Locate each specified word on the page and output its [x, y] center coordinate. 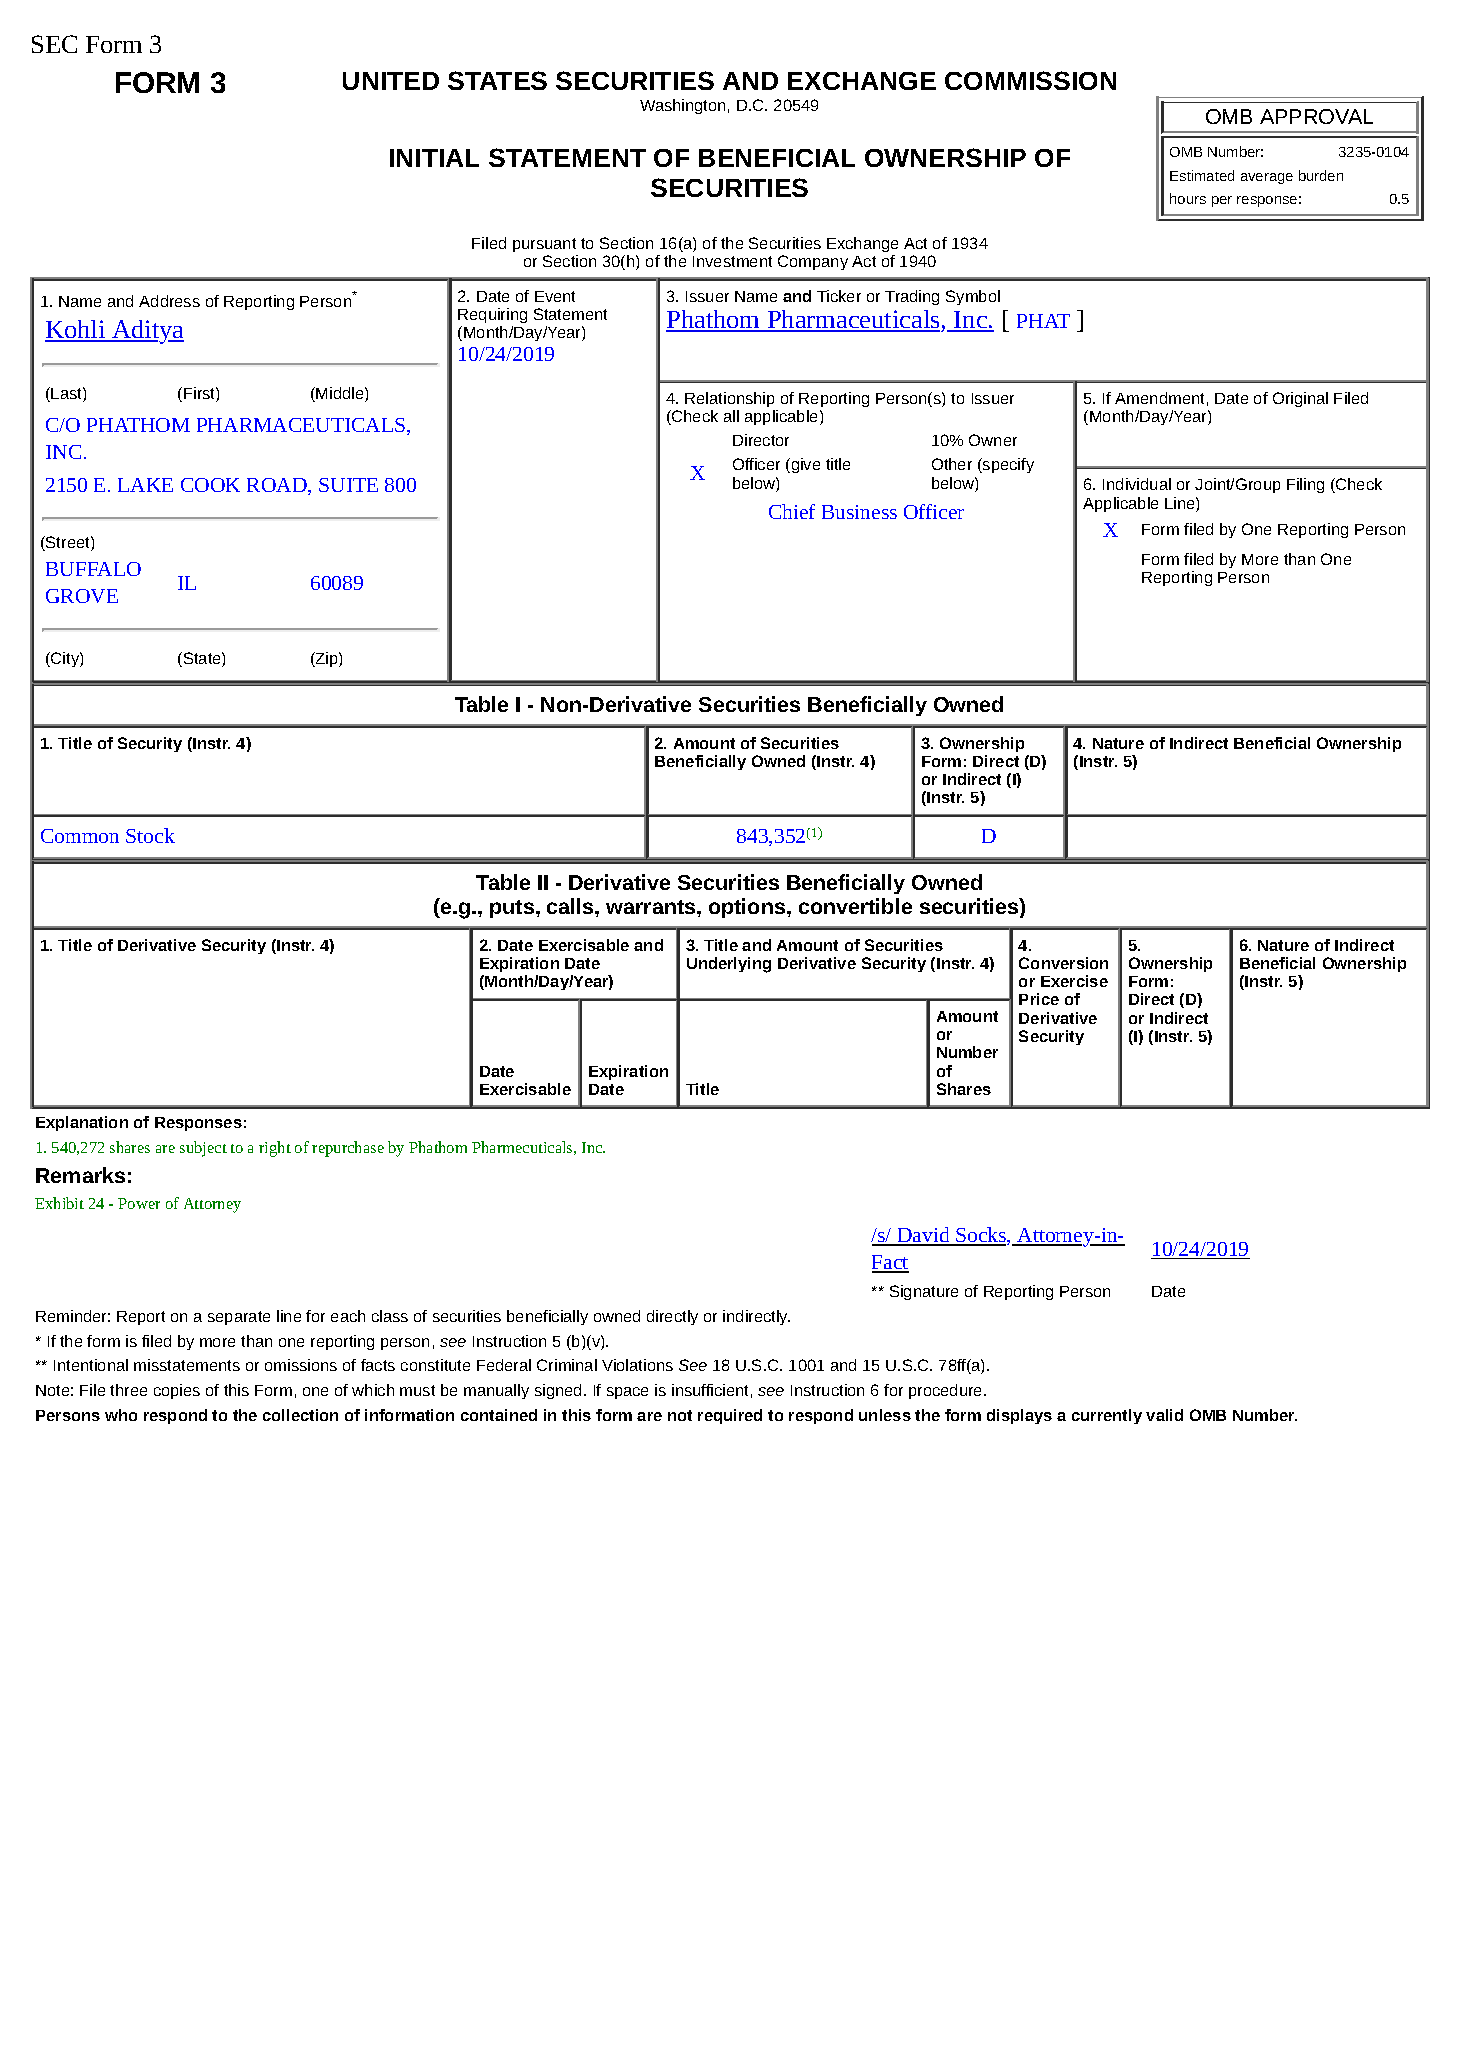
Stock [150, 835]
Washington [682, 106]
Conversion [1063, 963]
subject [203, 1149]
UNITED [391, 81]
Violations [637, 1365]
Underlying [729, 965]
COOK [210, 485]
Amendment [1159, 398]
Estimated [1202, 175]
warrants [652, 907]
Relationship [731, 401]
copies [177, 1391]
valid [1164, 1415]
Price [1039, 999]
